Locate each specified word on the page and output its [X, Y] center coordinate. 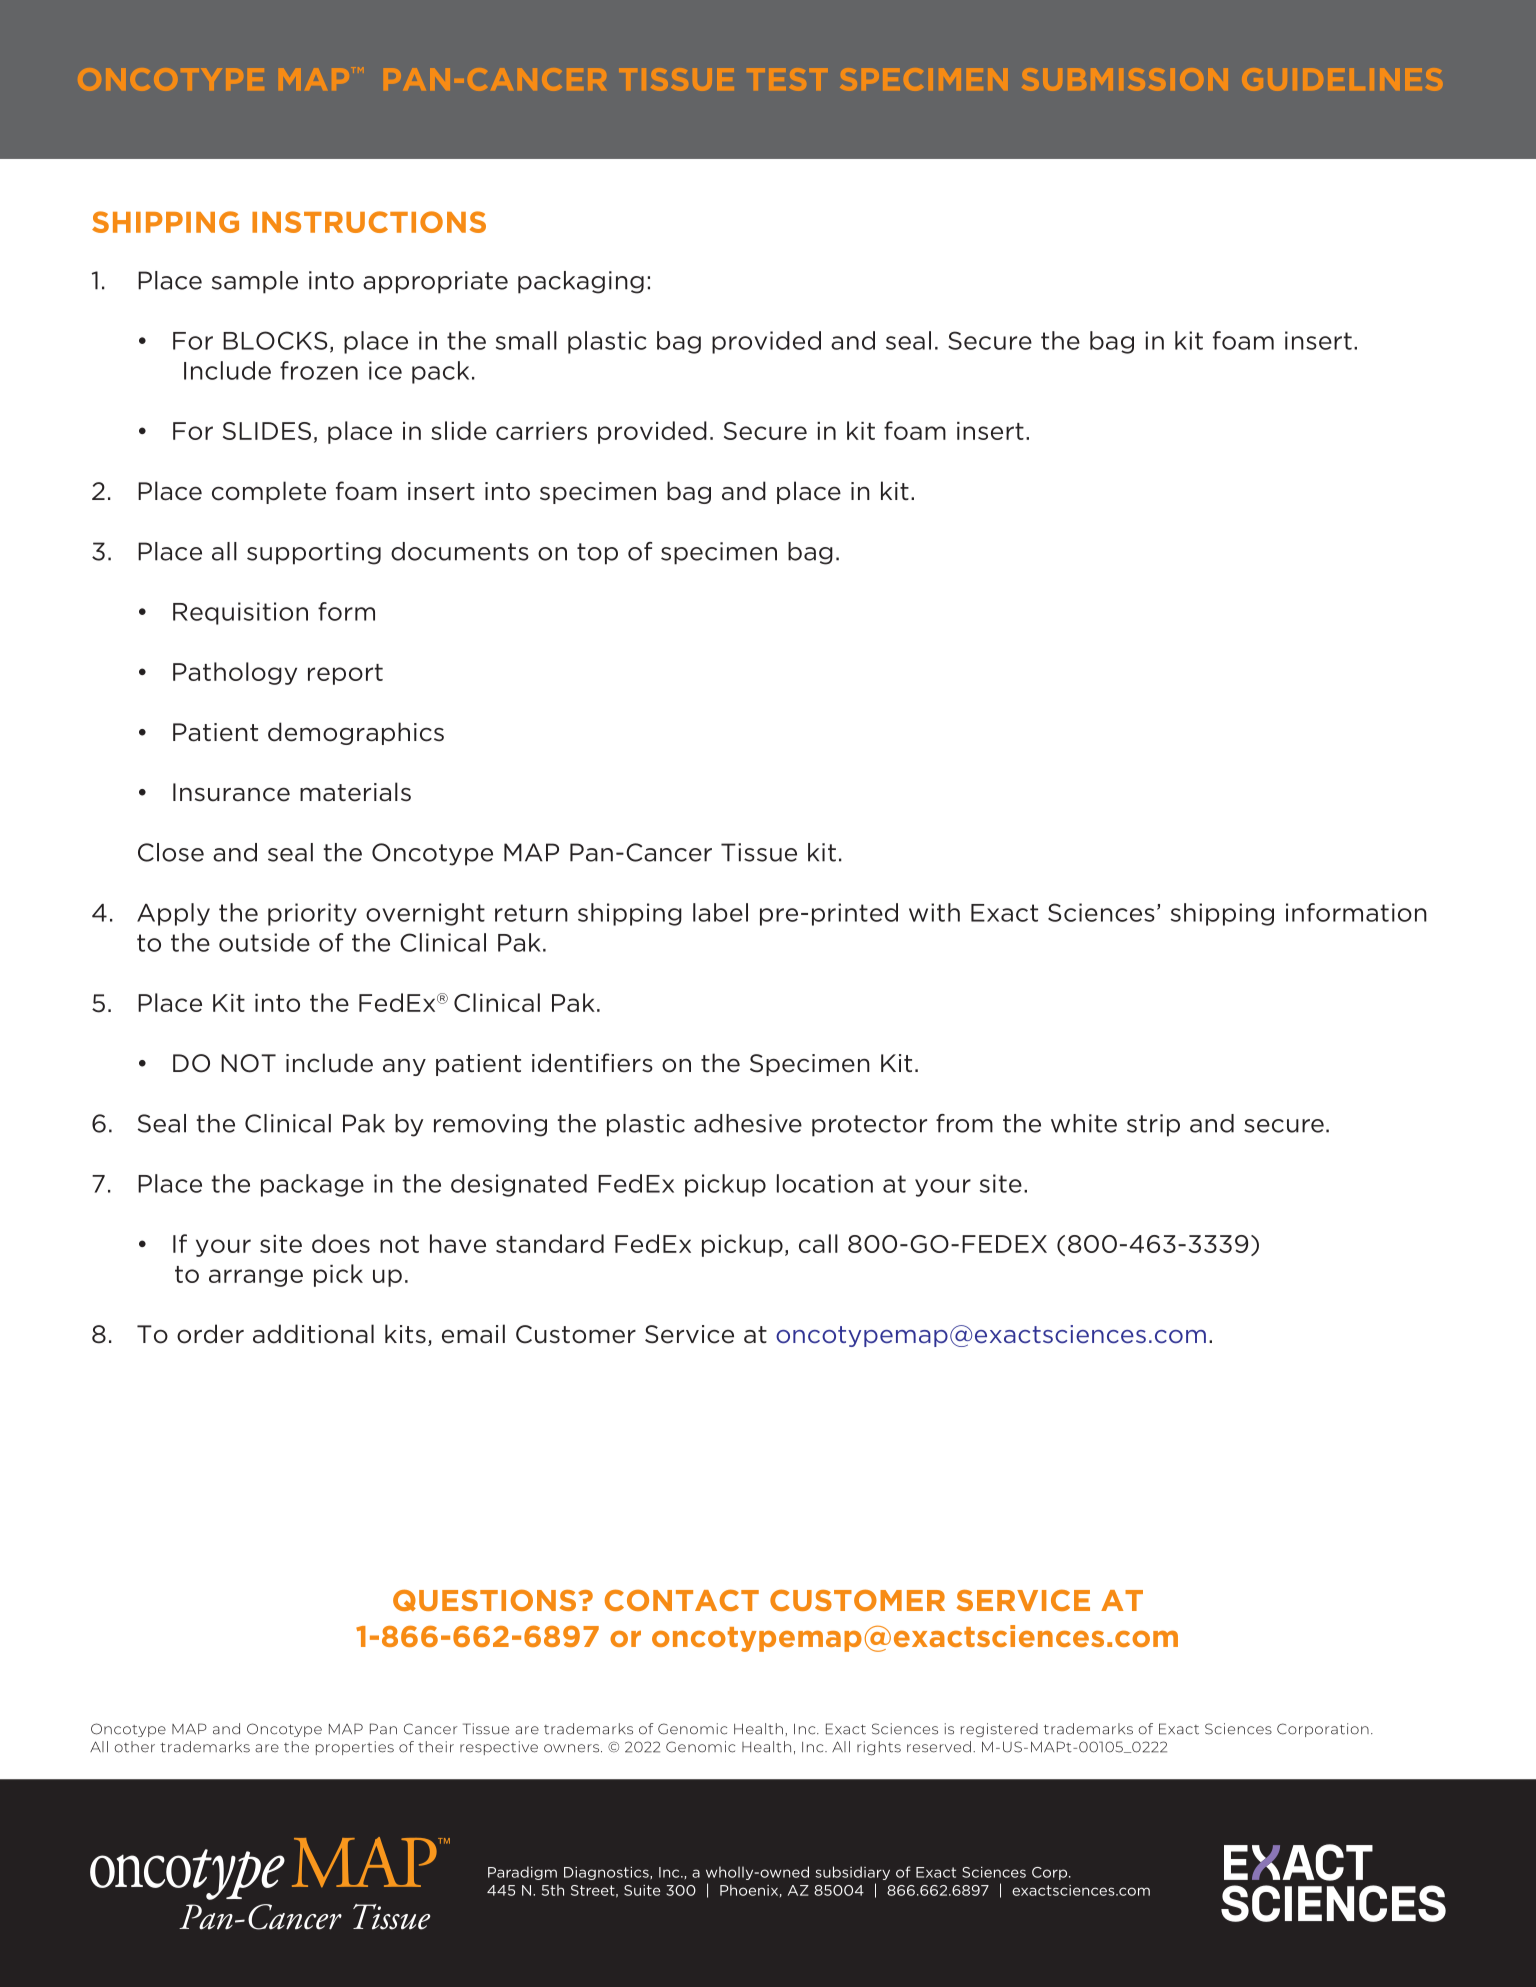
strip [1153, 1125]
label [720, 912]
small [526, 340]
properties [355, 1748]
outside [264, 942]
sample [255, 282]
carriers [541, 431]
